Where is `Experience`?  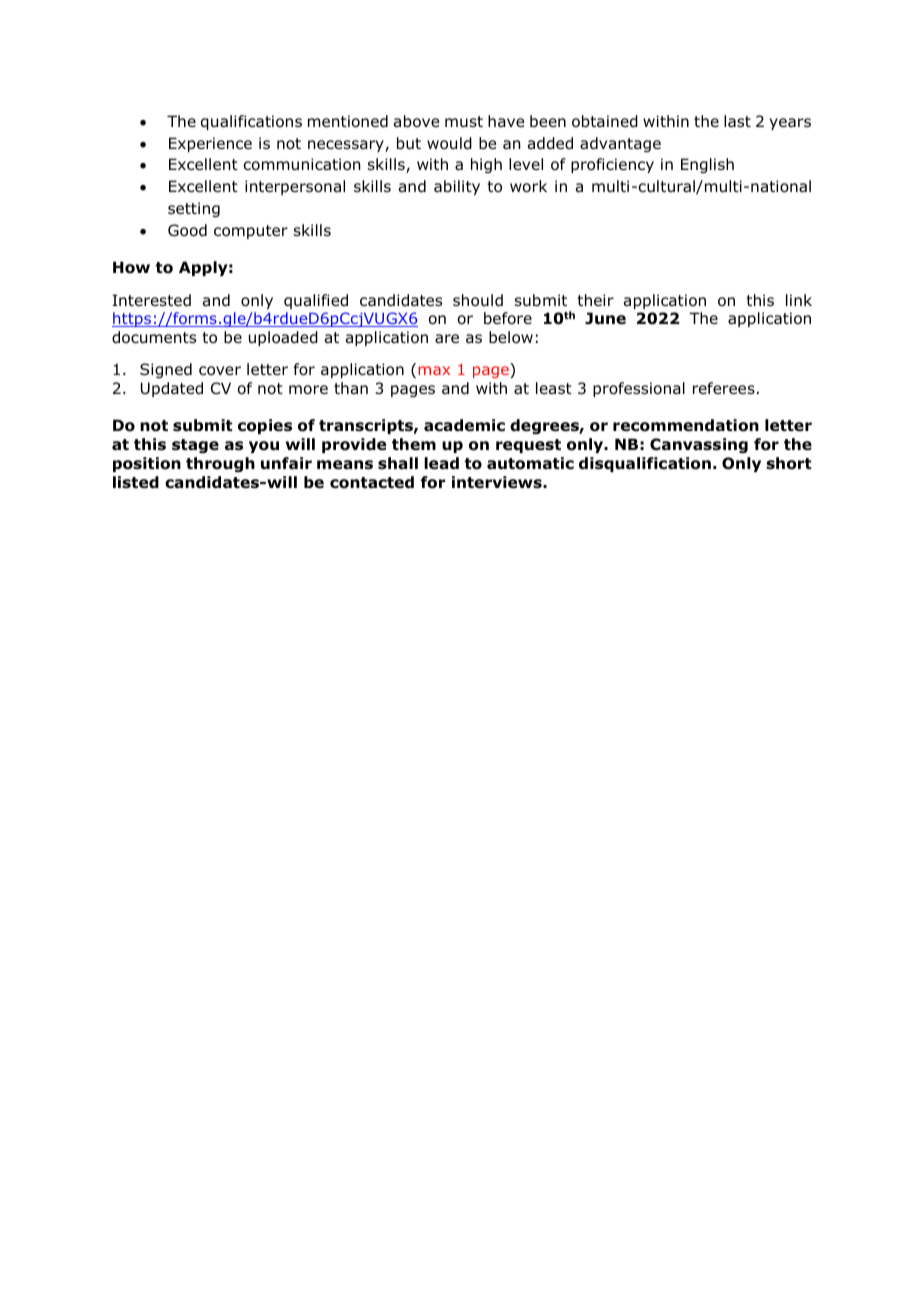 Experience is located at coordinates (210, 144).
